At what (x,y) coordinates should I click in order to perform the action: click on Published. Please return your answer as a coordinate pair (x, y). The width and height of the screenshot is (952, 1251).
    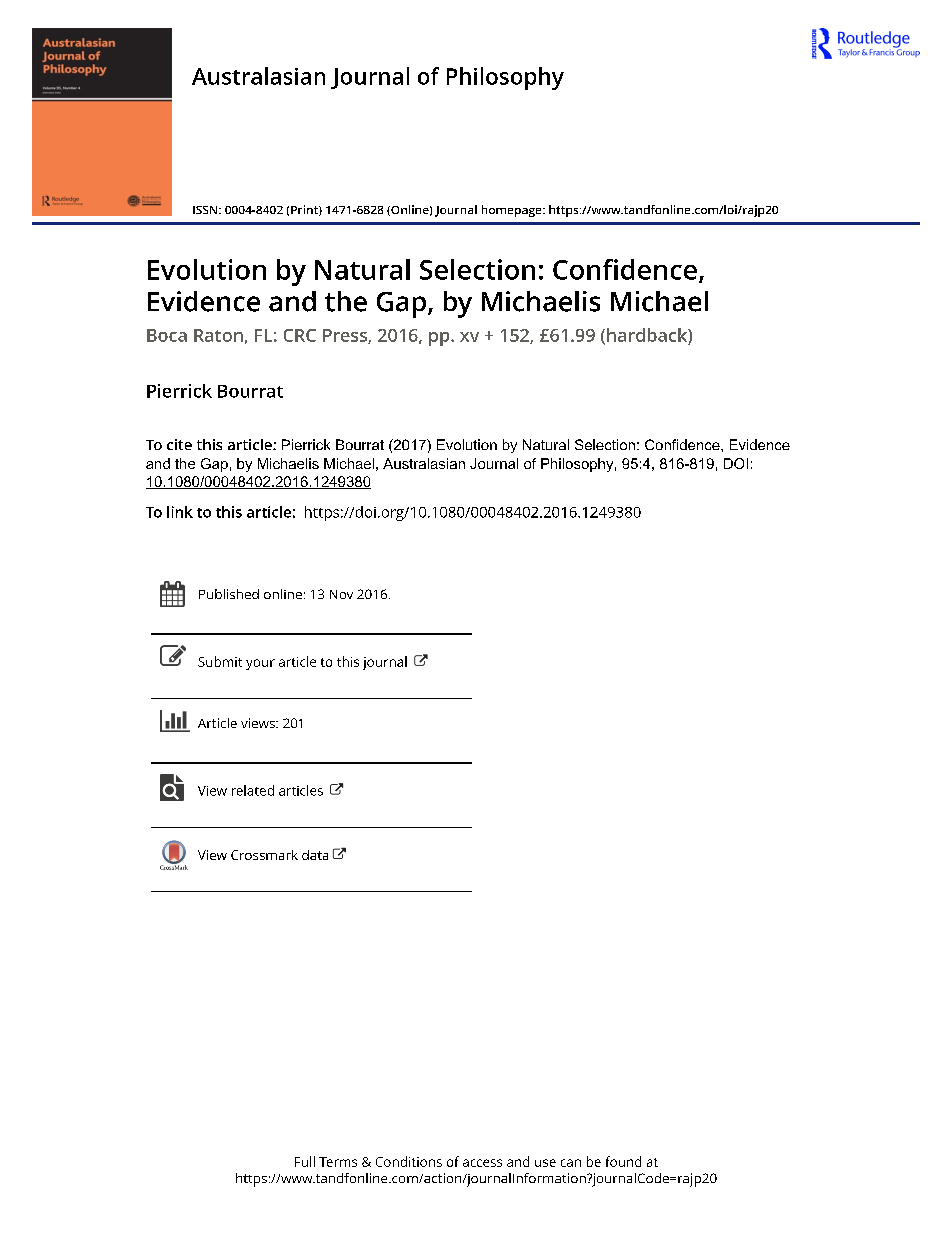
    Looking at the image, I should click on (229, 594).
